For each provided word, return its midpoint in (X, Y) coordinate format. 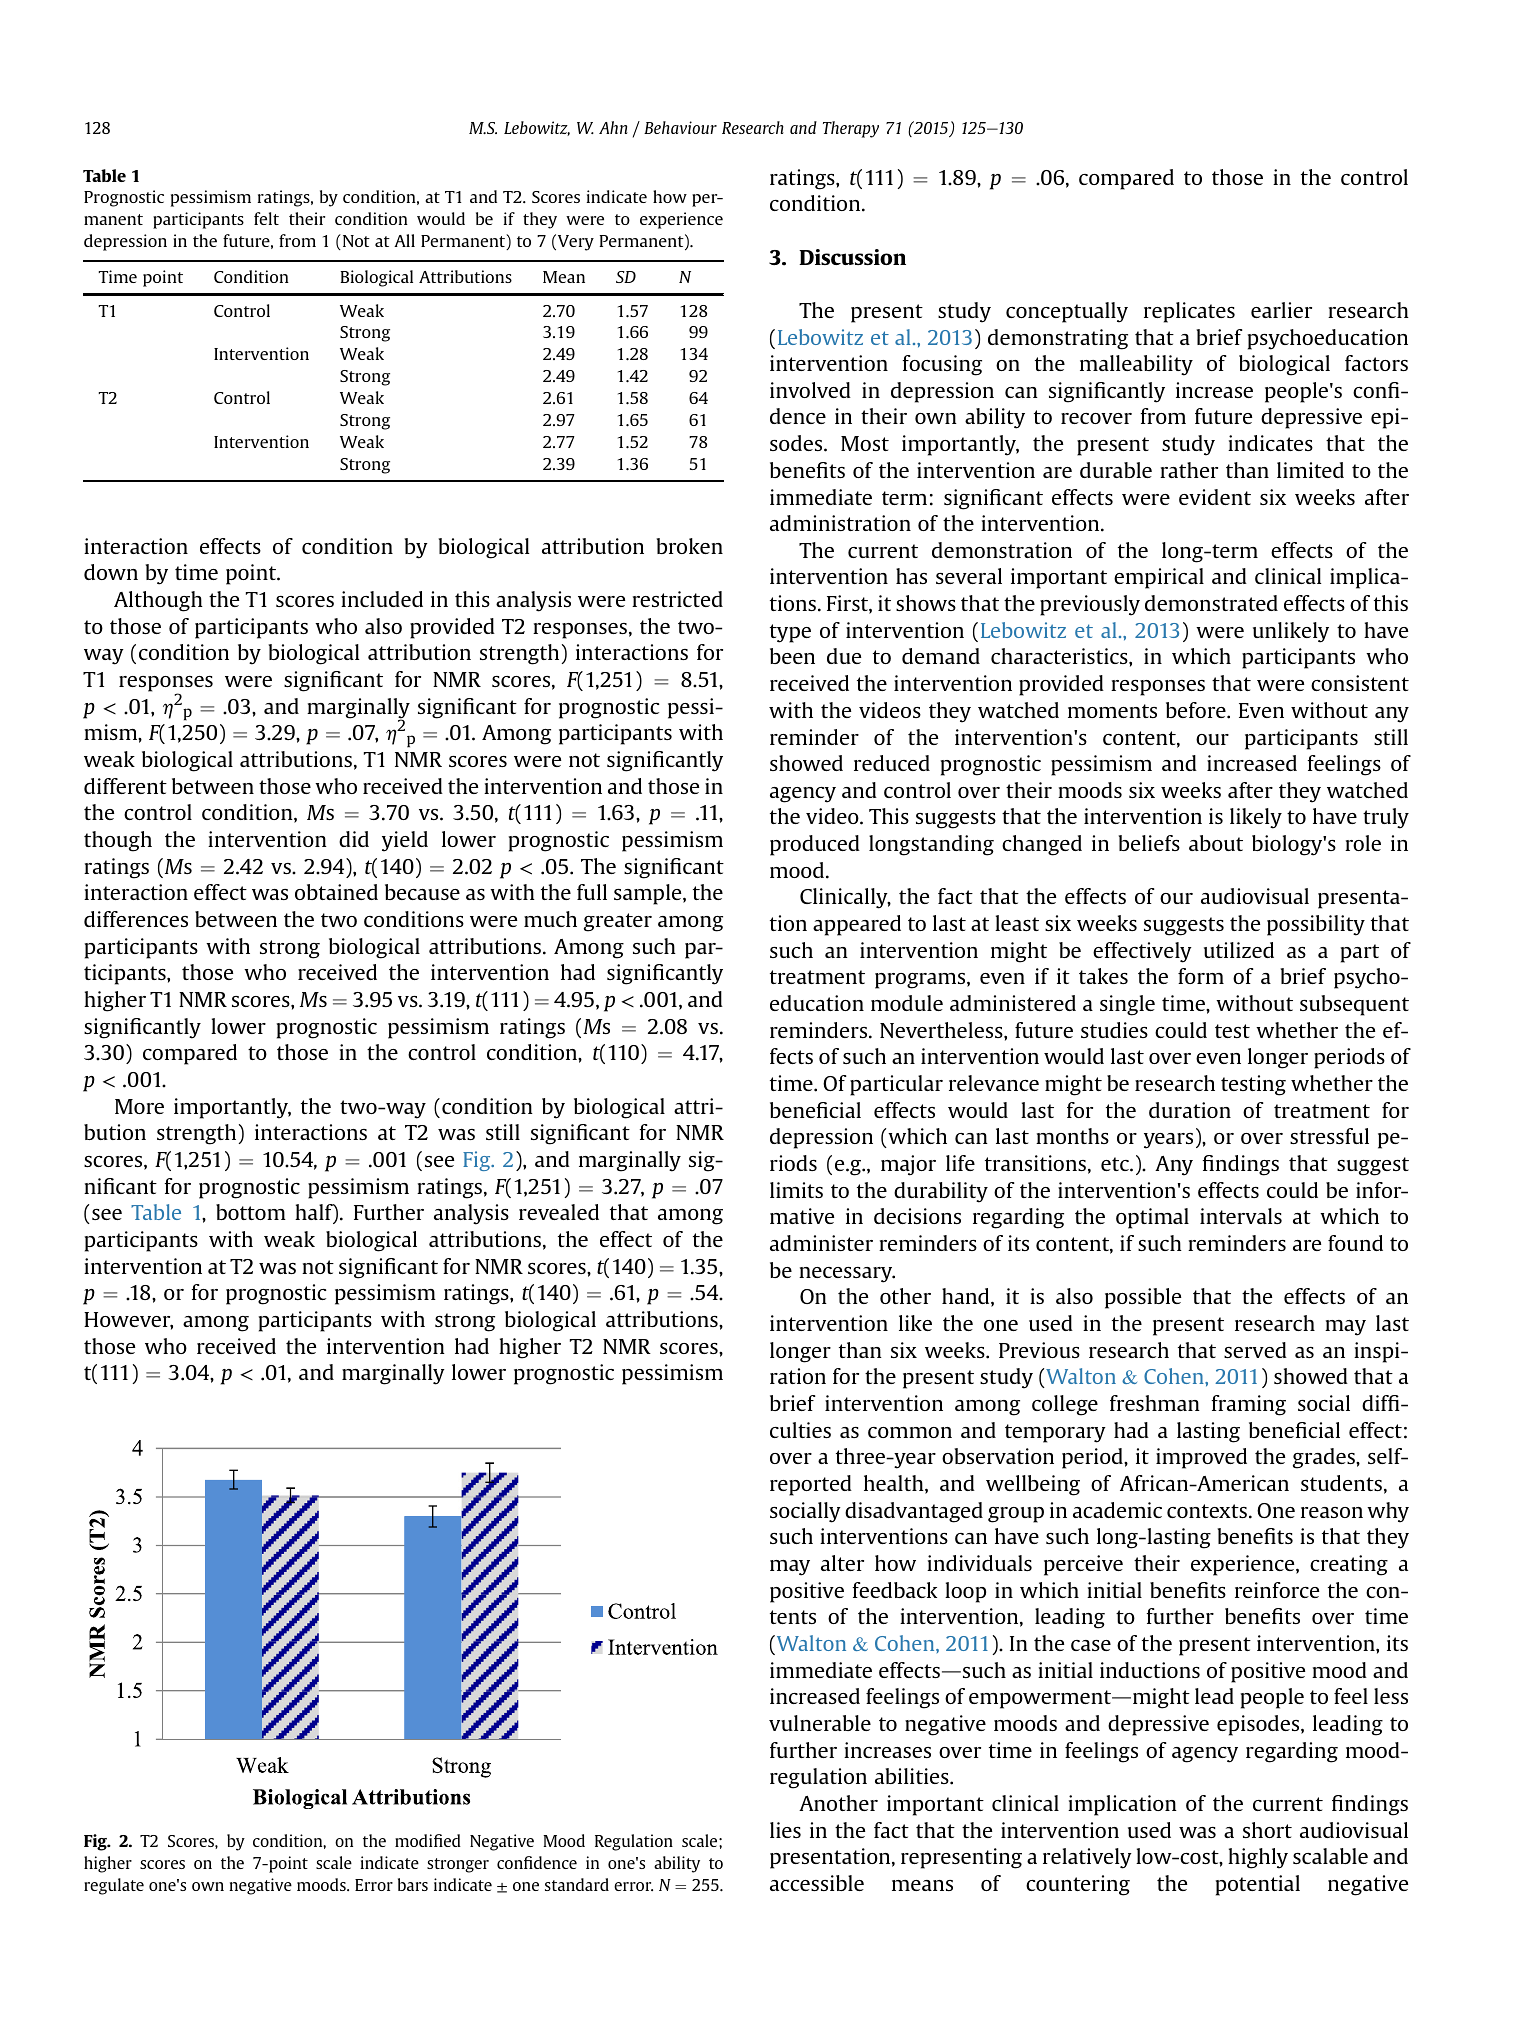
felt (266, 218)
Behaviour (680, 127)
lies (785, 1830)
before (1197, 710)
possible (1143, 1298)
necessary (847, 1275)
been (792, 656)
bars (413, 1884)
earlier (1281, 310)
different (125, 786)
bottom (251, 1212)
